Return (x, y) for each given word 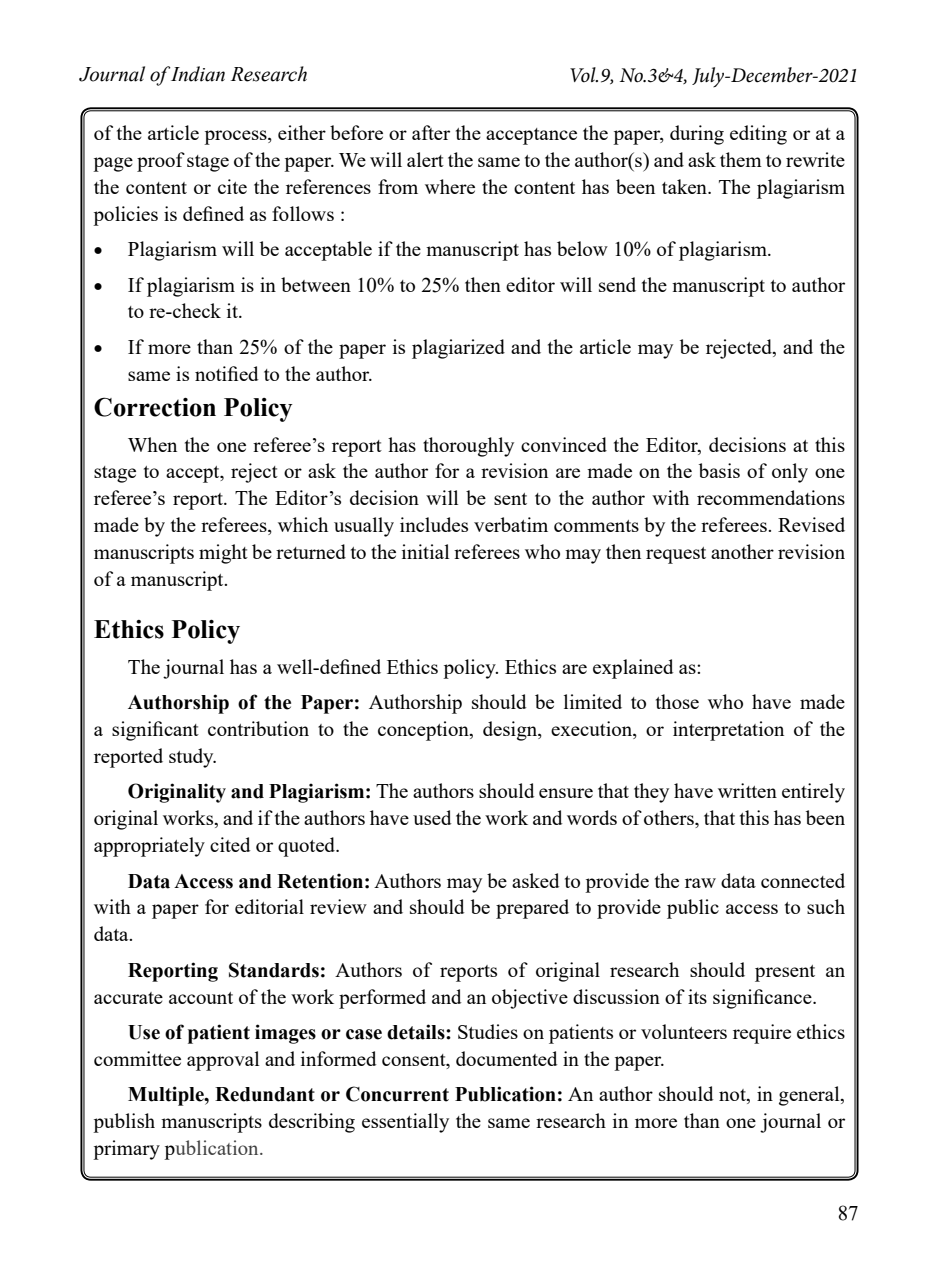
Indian (197, 74)
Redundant (265, 1094)
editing (758, 135)
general (810, 1096)
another (742, 551)
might (223, 554)
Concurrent (397, 1094)
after (431, 132)
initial (425, 551)
